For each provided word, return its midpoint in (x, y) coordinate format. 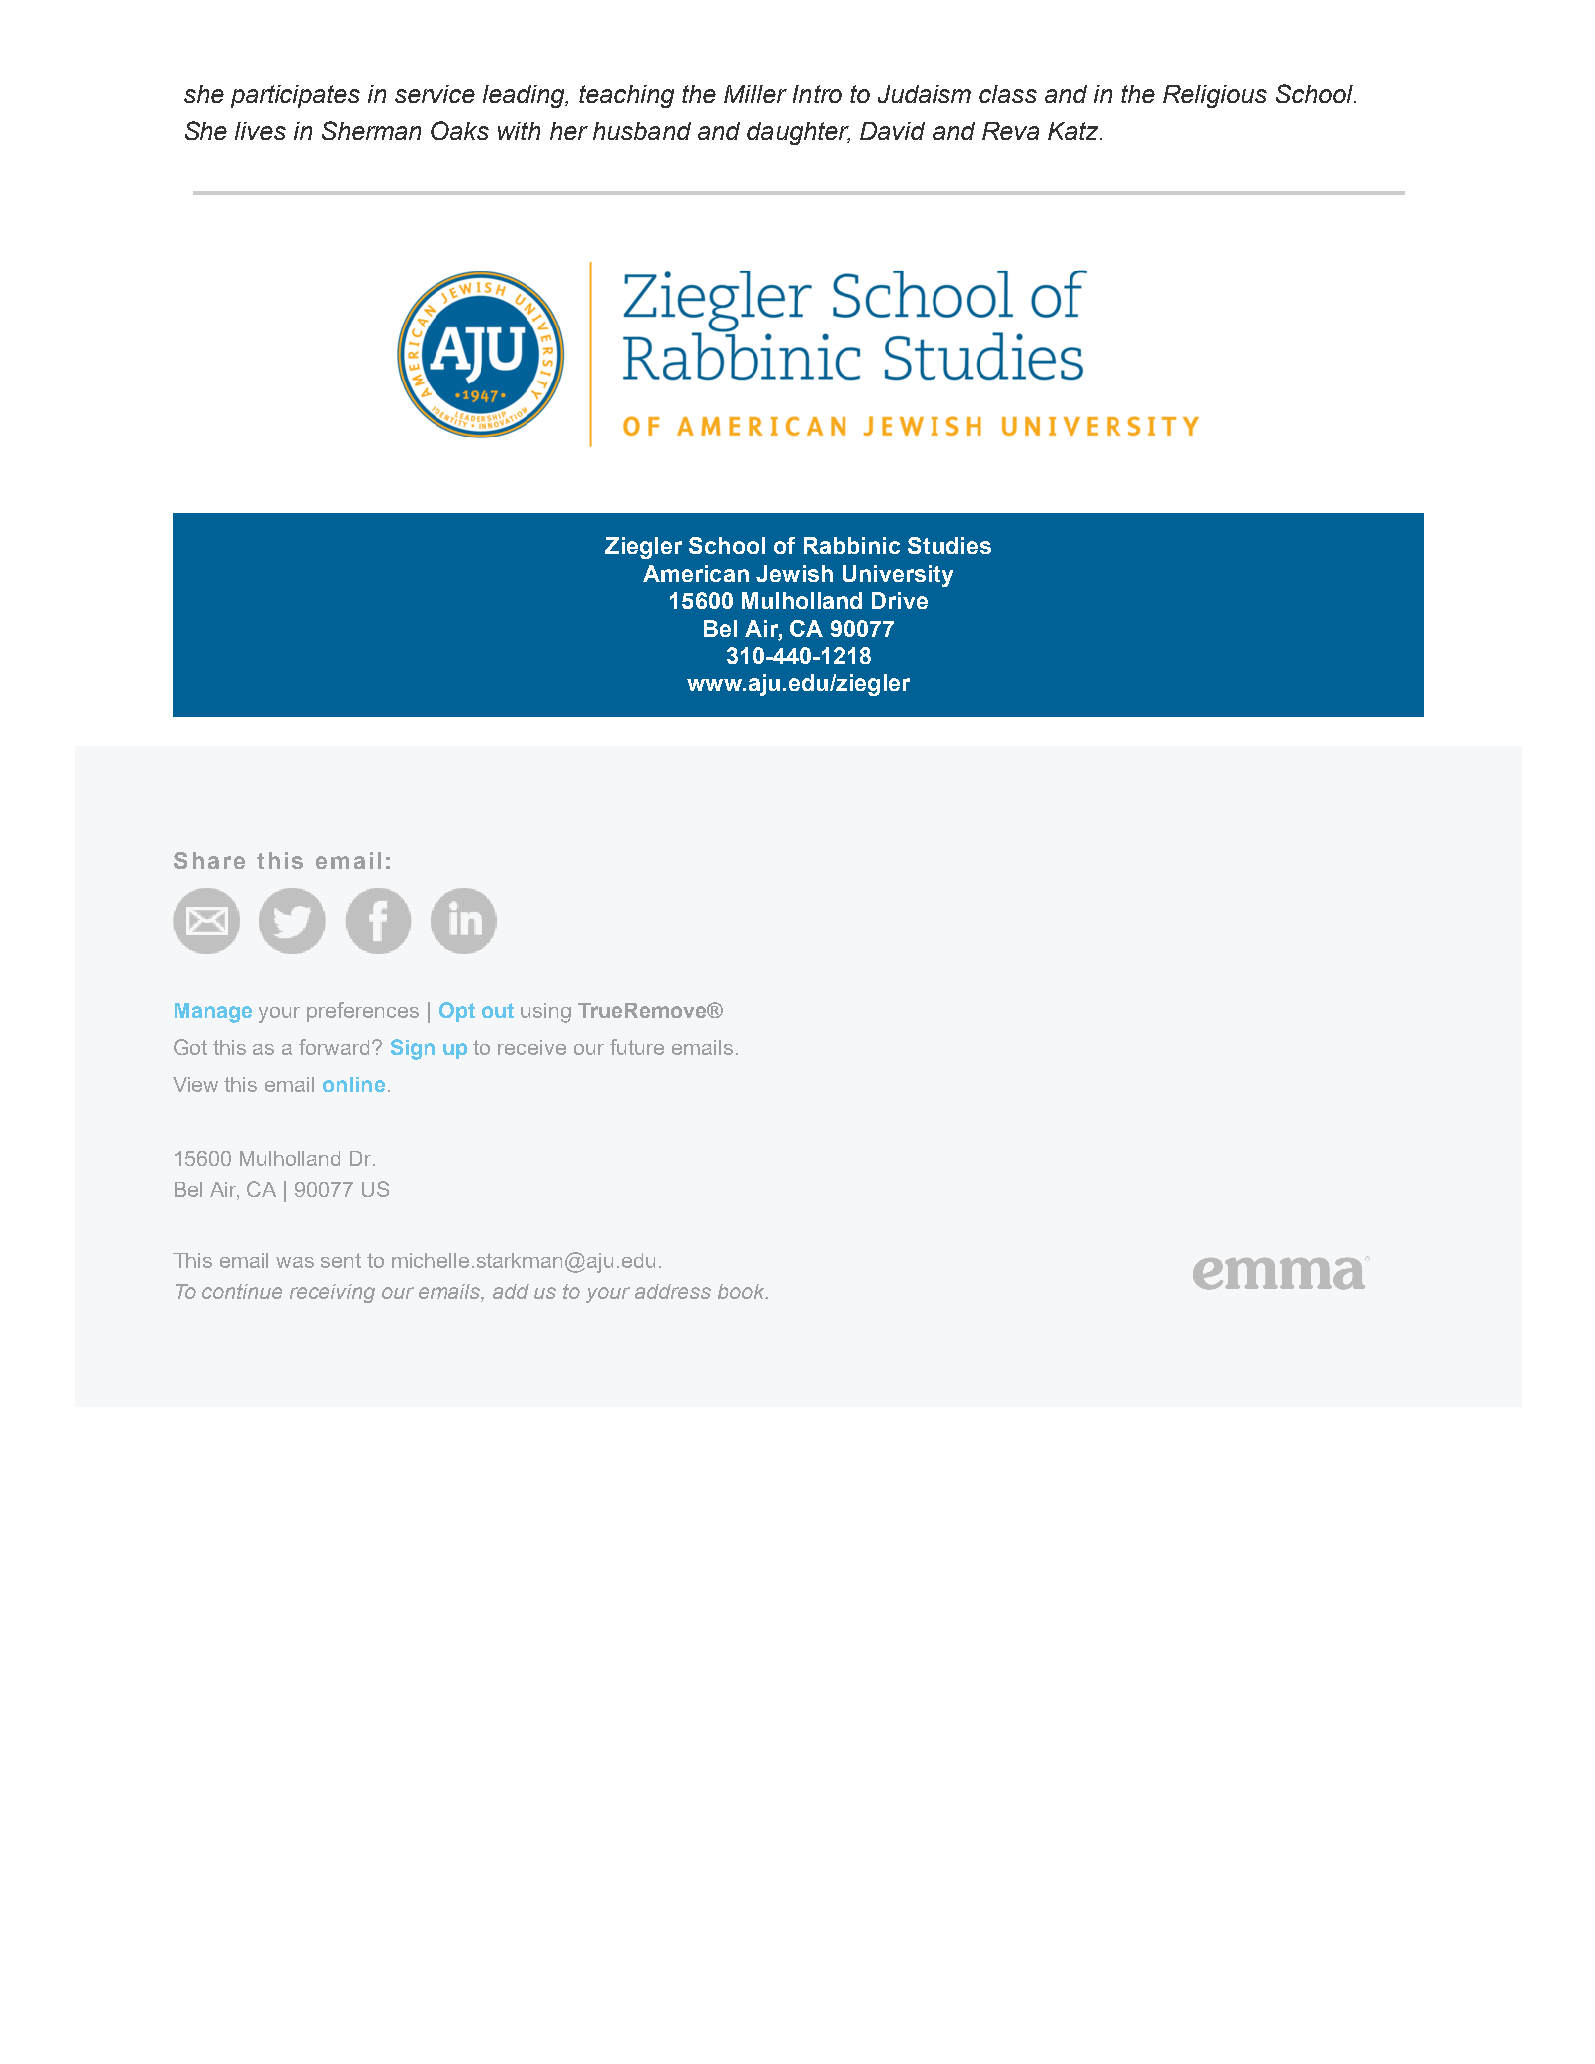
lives (260, 131)
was (295, 1262)
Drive (900, 600)
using (546, 1013)
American (696, 573)
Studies (949, 545)
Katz (1074, 131)
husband (642, 131)
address (673, 1291)
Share (209, 860)
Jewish (794, 573)
